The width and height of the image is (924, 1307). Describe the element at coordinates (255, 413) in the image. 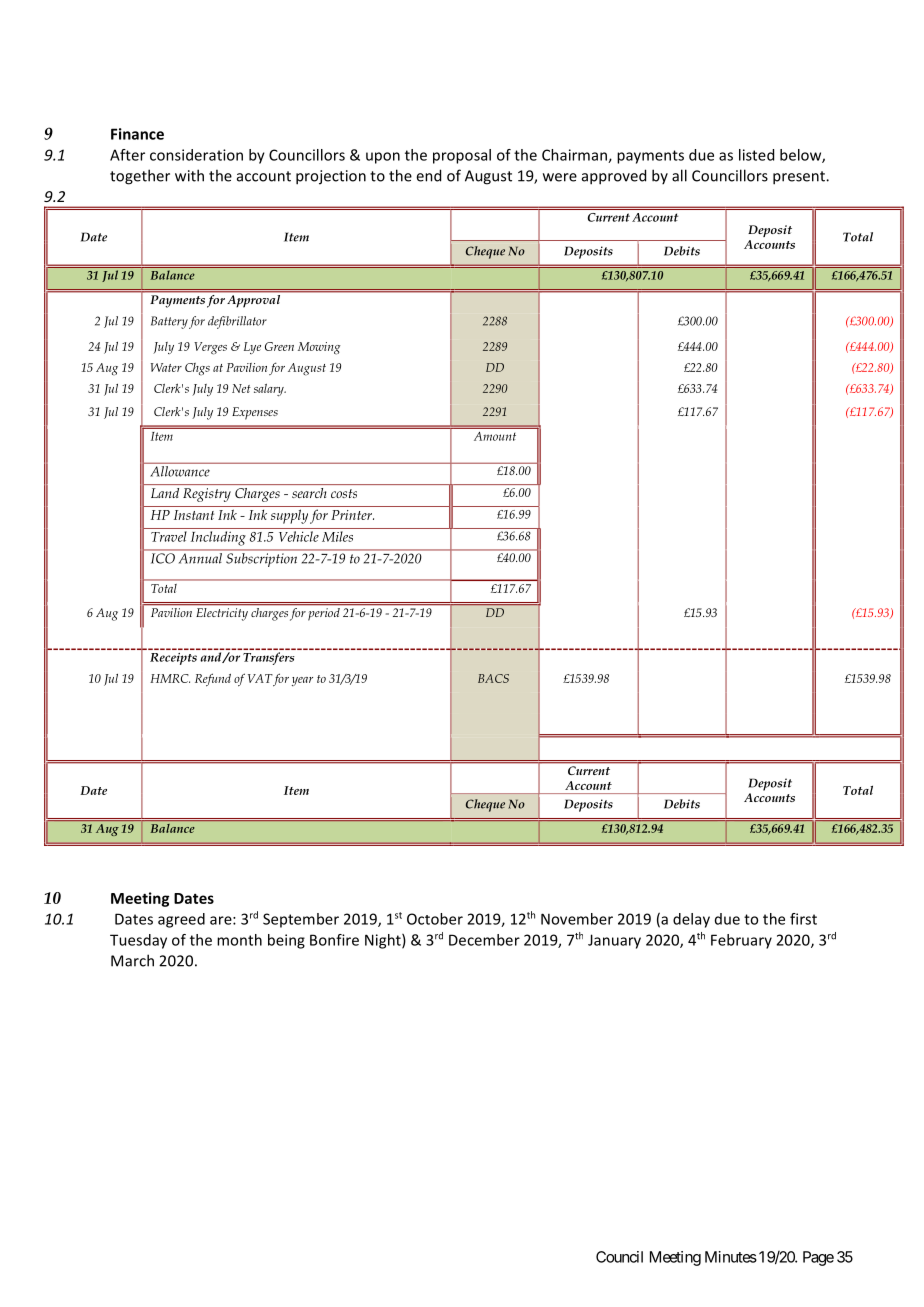

I see `Expenses` at that location.
